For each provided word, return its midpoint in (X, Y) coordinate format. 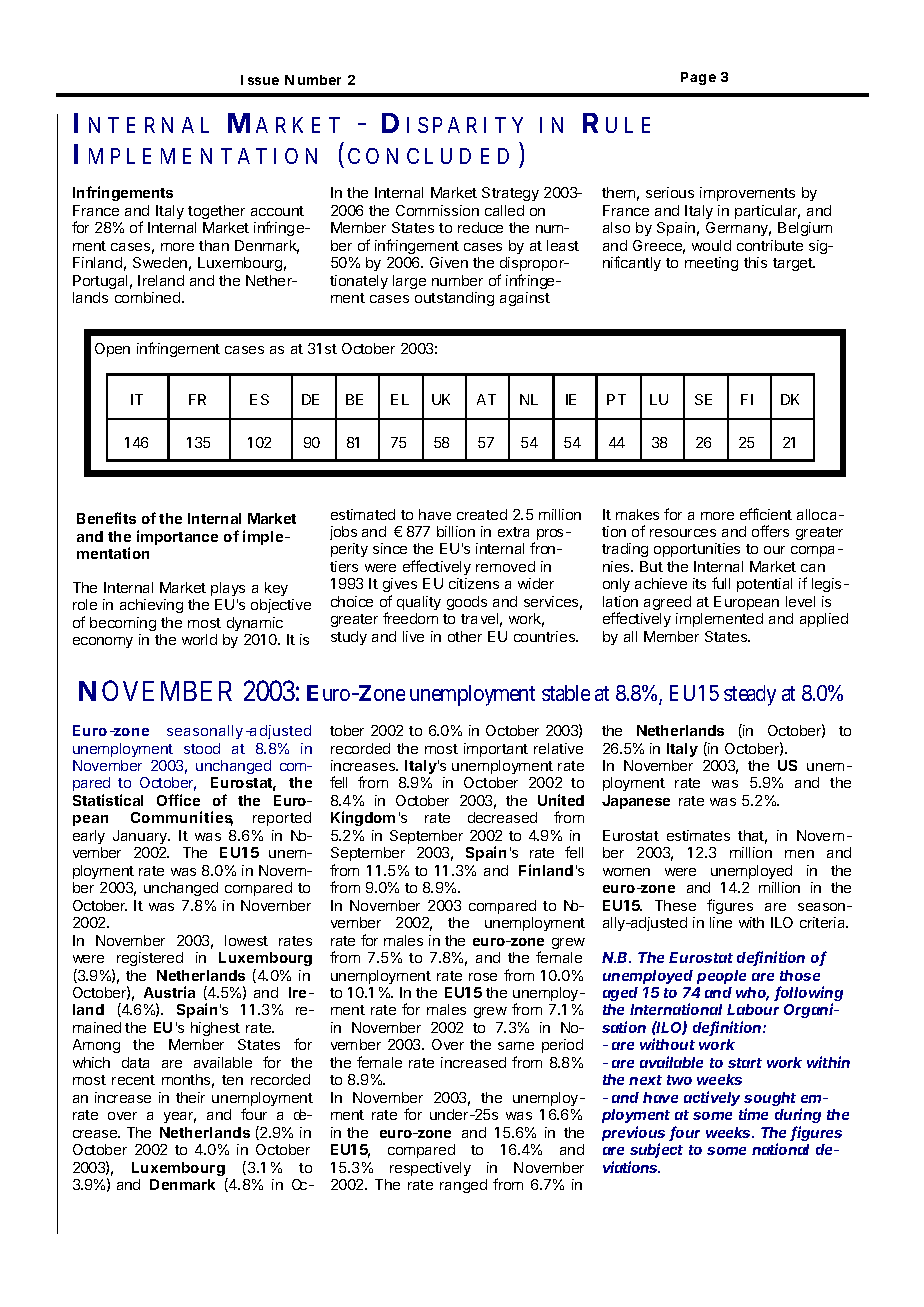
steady (750, 695)
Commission (437, 210)
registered (150, 959)
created (482, 514)
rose (483, 977)
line (721, 922)
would (711, 245)
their (190, 1097)
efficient (766, 514)
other (465, 636)
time (753, 1114)
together (216, 212)
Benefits (106, 518)
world (199, 639)
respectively (430, 1169)
